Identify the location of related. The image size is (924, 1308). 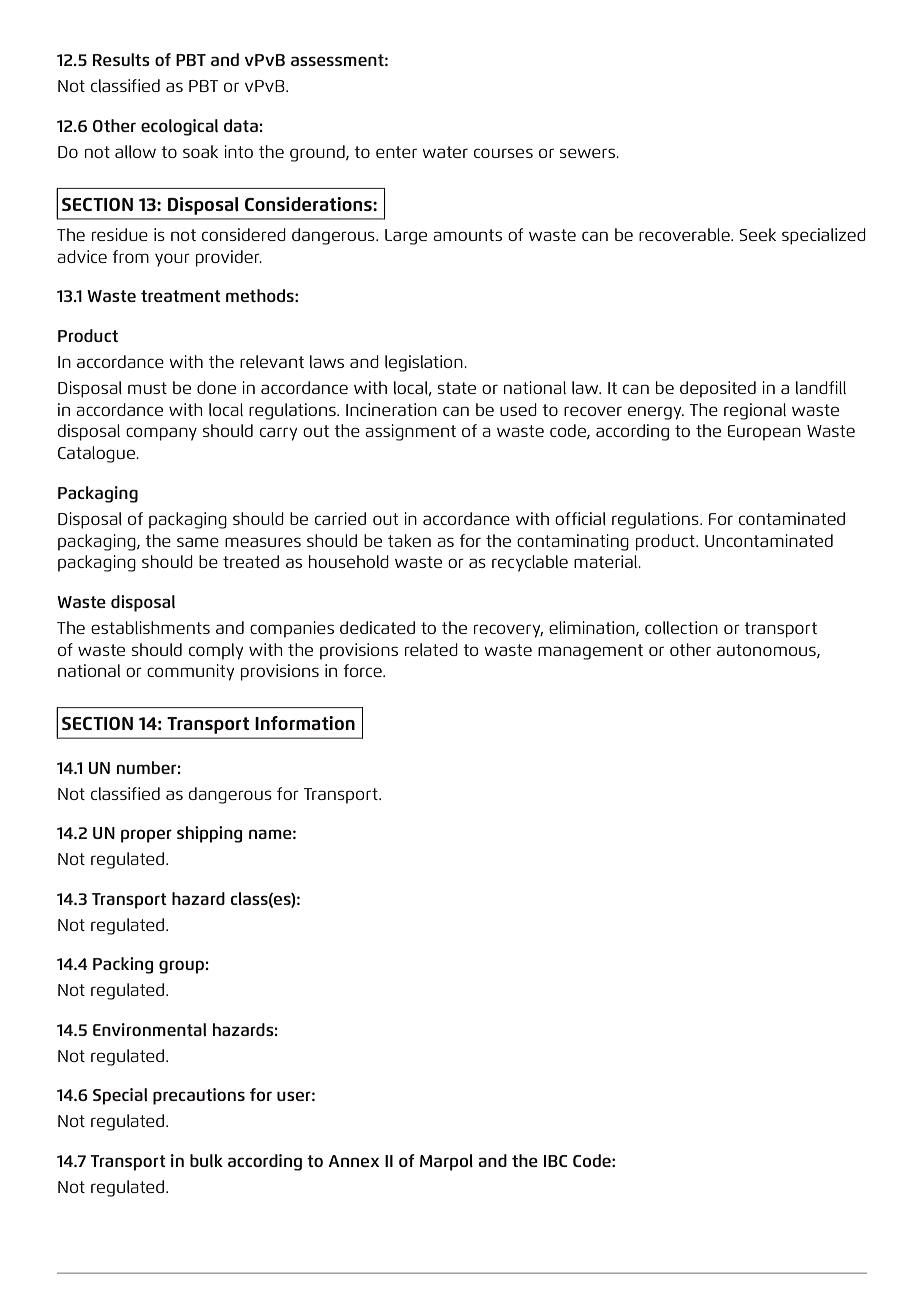
(431, 649).
